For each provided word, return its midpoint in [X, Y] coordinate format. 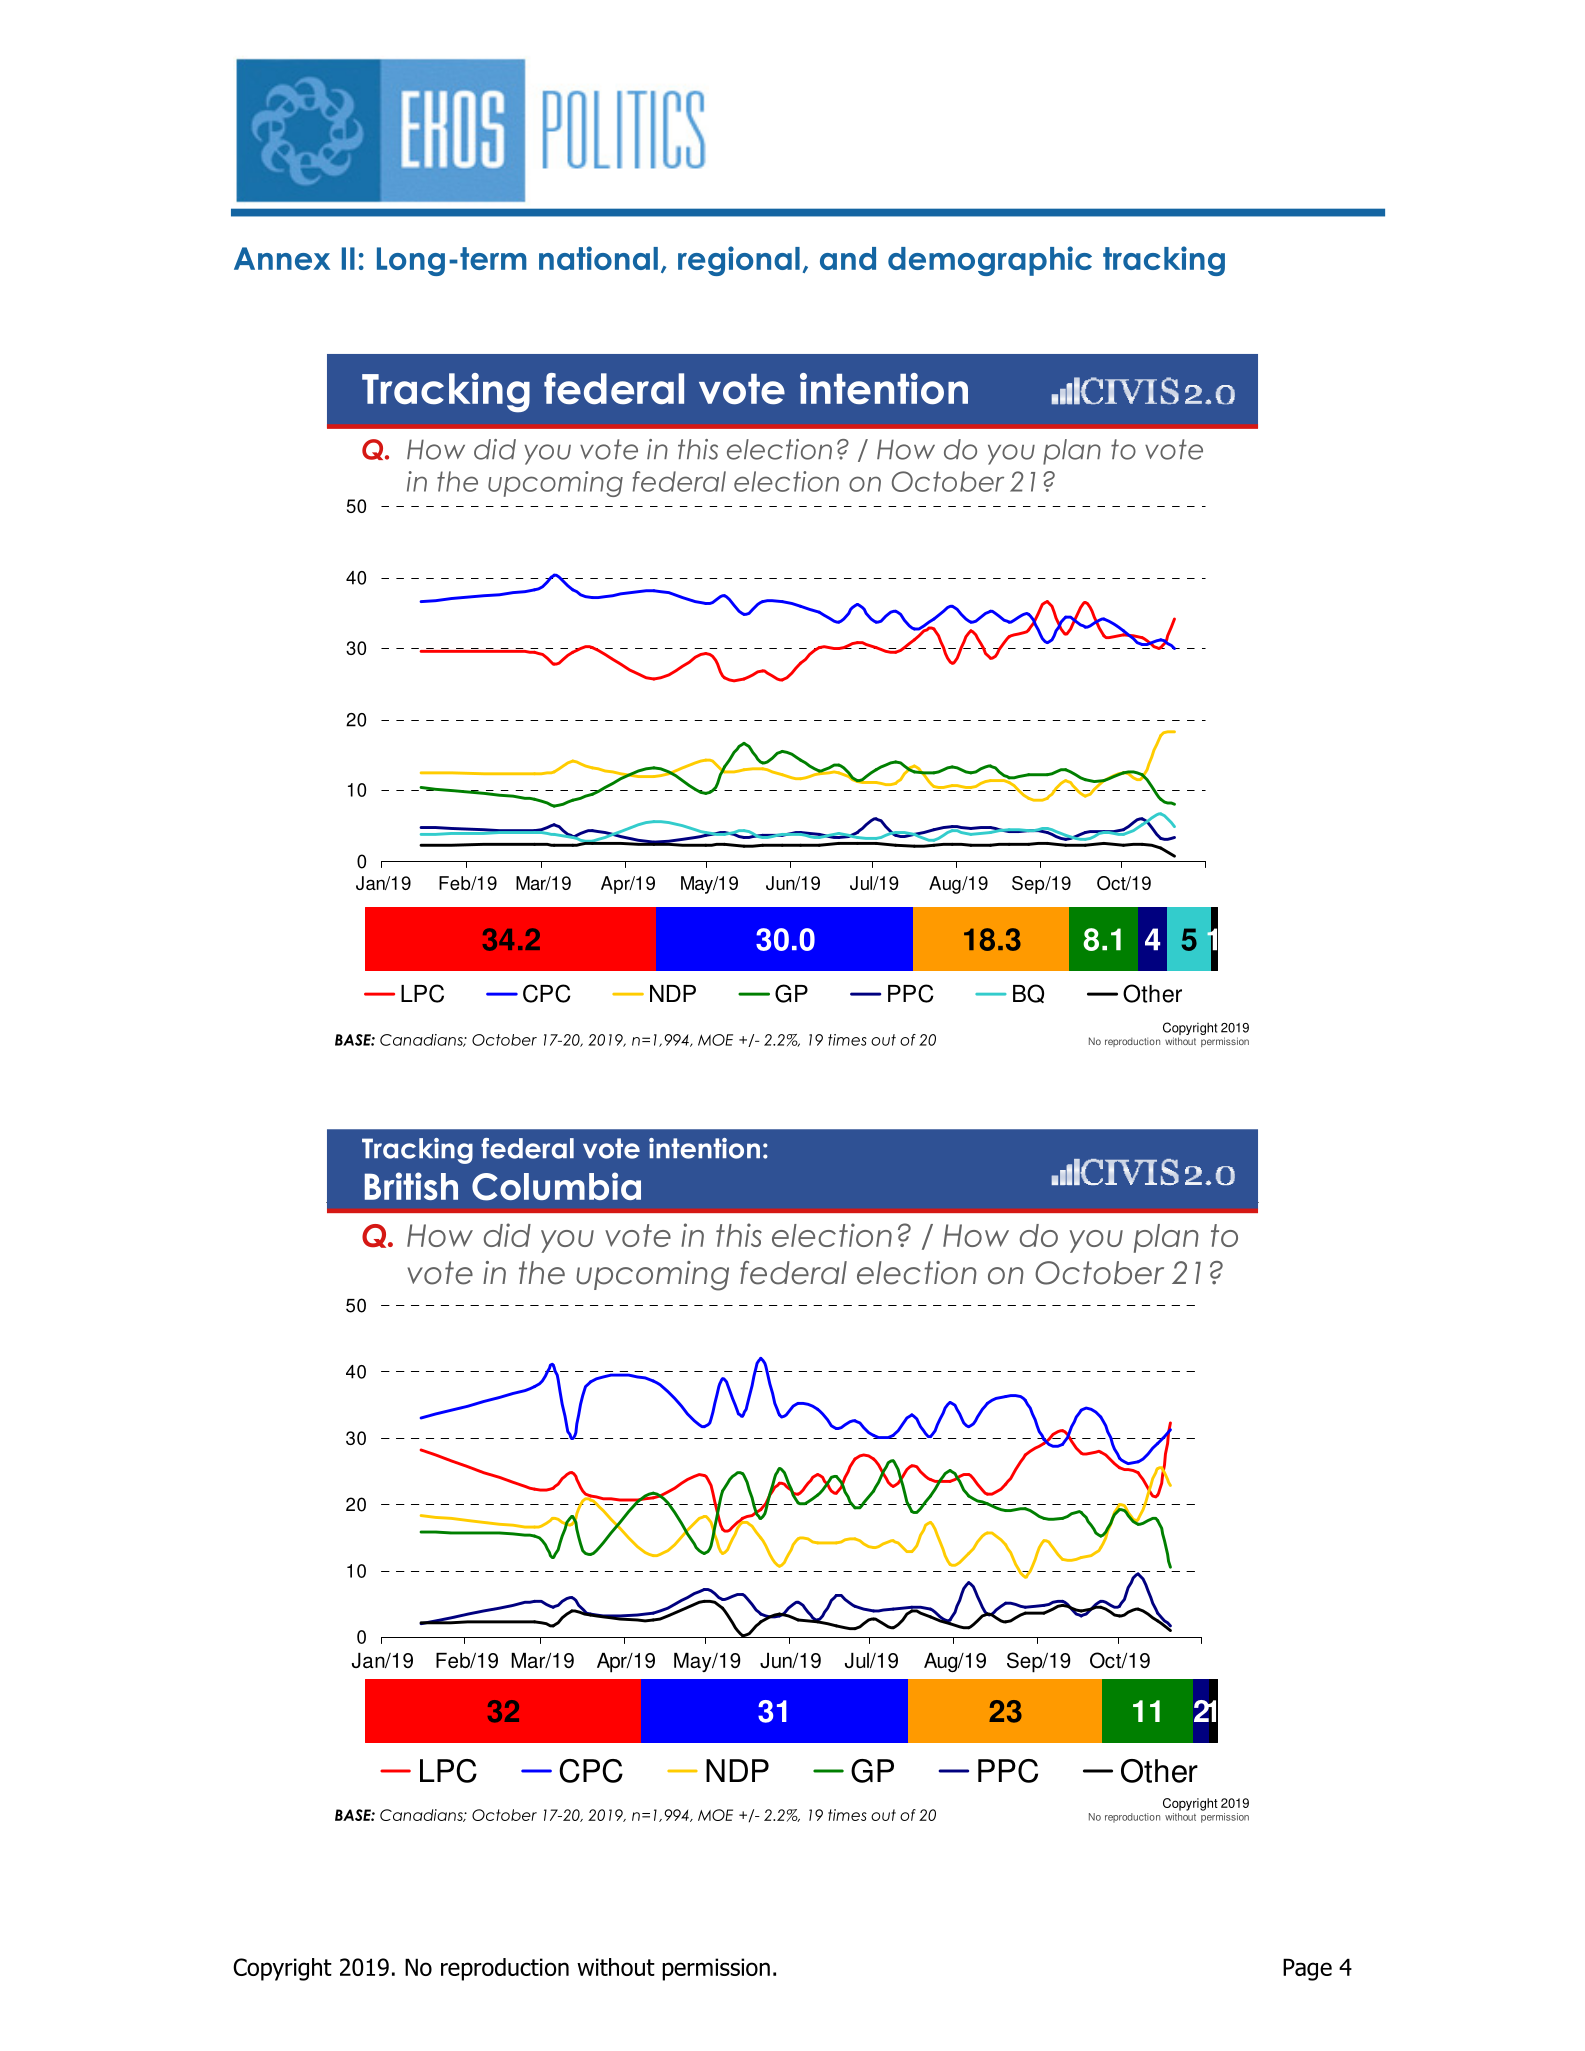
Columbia [556, 1186]
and [848, 258]
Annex [282, 258]
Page [1307, 1969]
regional [739, 261]
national [598, 258]
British [411, 1186]
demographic [990, 261]
